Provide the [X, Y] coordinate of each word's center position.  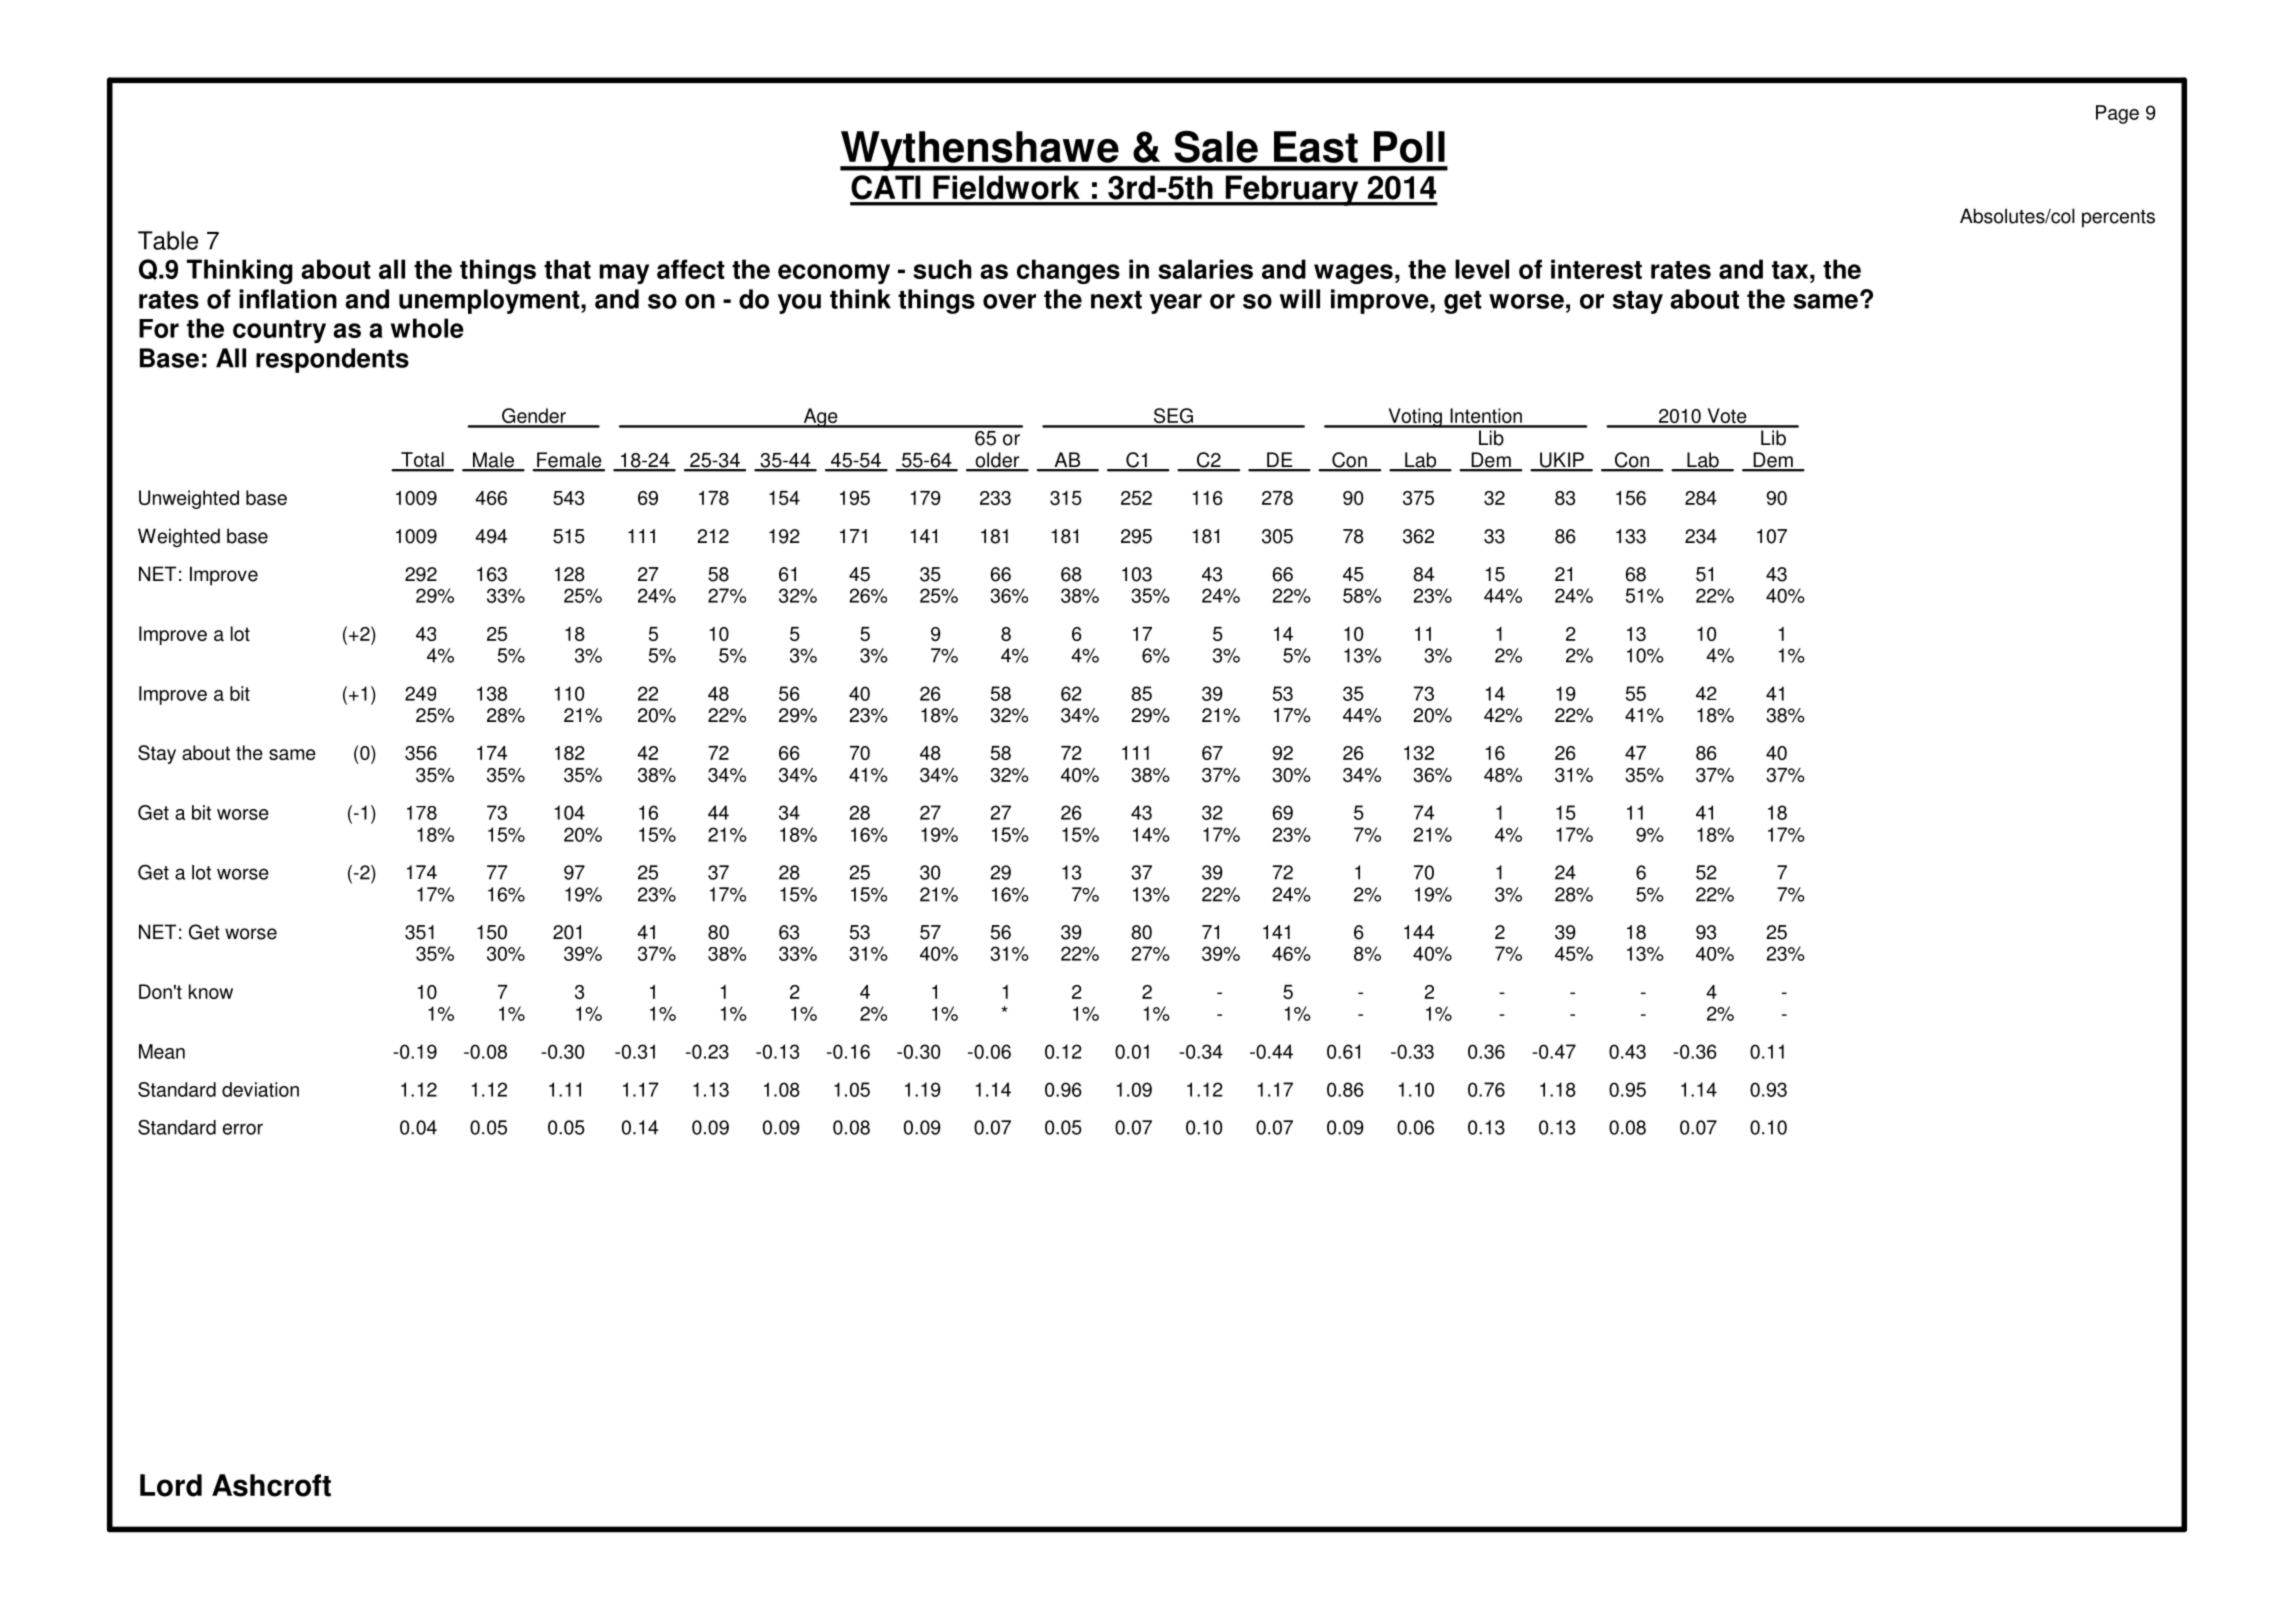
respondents [332, 360]
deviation [260, 1089]
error [243, 1129]
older [997, 461]
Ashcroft [271, 1485]
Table [168, 240]
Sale [1216, 146]
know [211, 991]
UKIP [1562, 461]
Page [2117, 114]
